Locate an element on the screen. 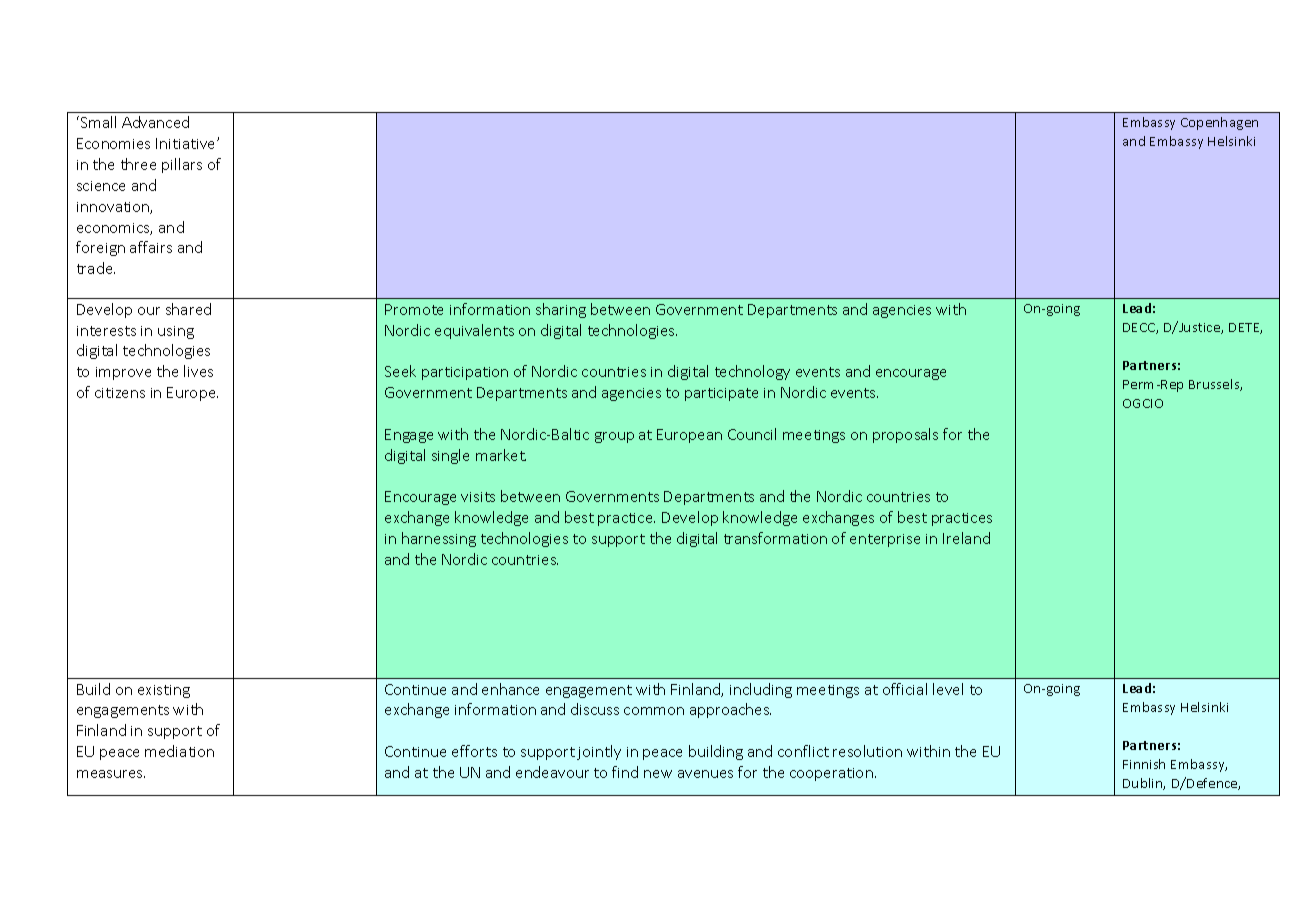  sharing is located at coordinates (561, 310).
